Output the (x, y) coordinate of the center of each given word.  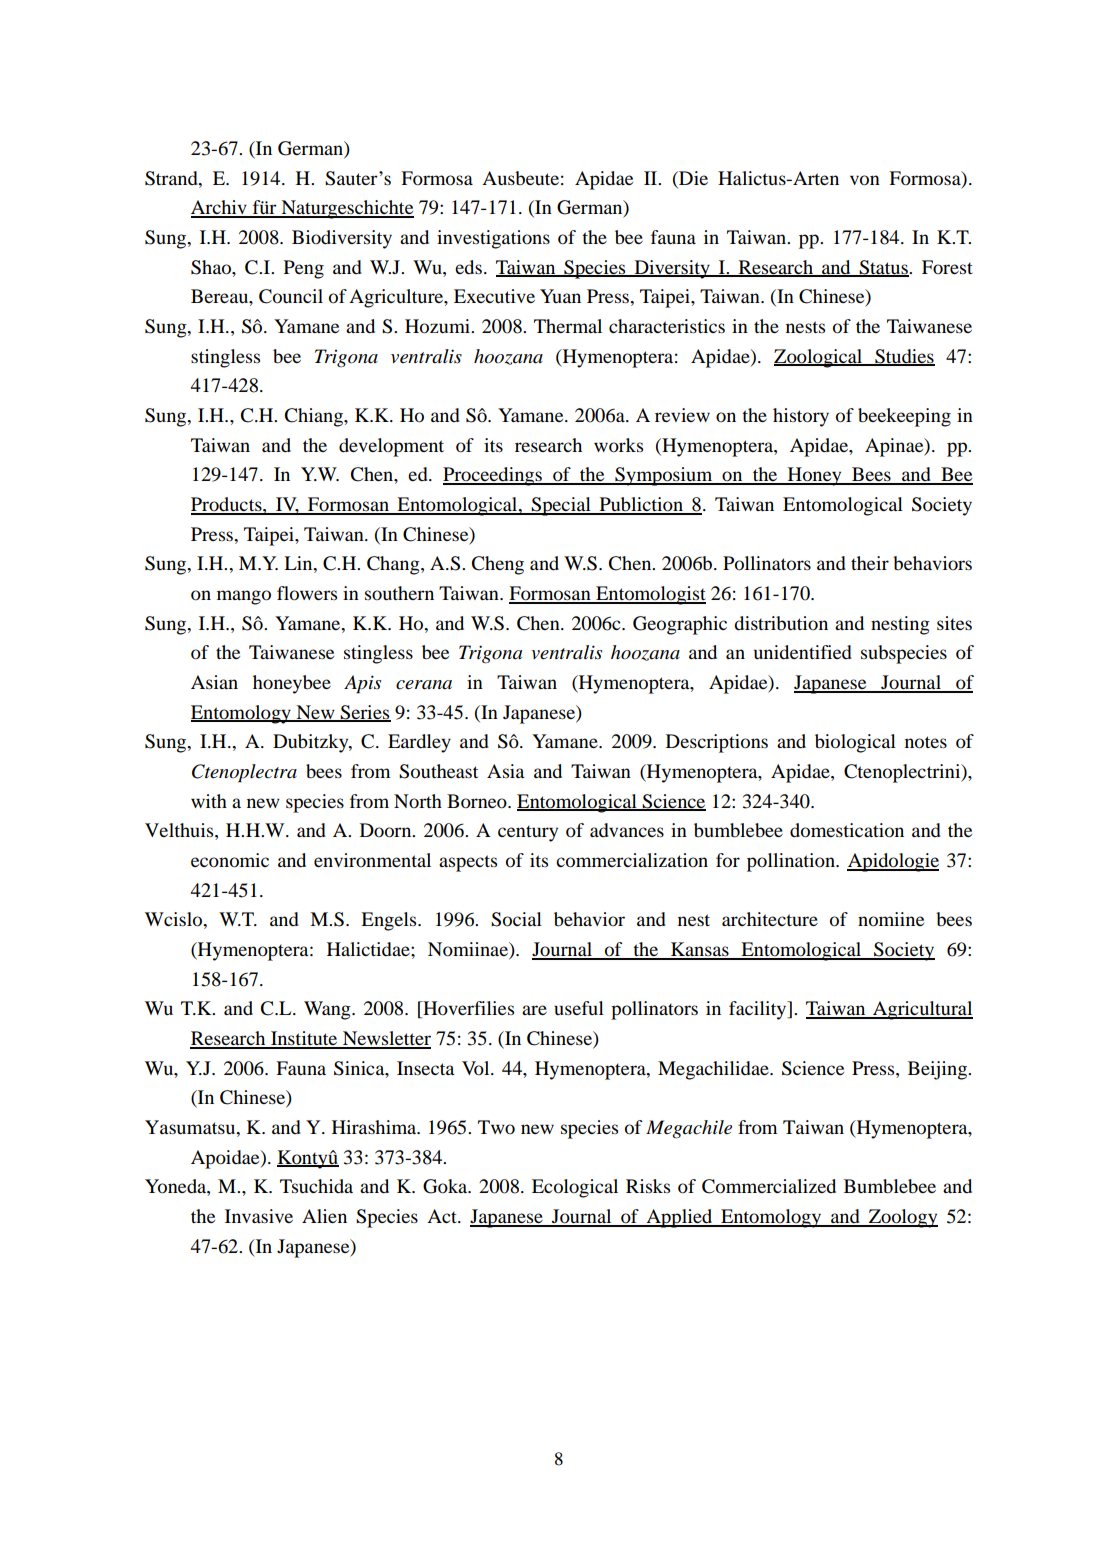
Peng (304, 269)
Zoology (902, 1218)
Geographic (680, 625)
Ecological (575, 1188)
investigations (493, 239)
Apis (362, 684)
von (865, 180)
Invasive (259, 1216)
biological (855, 743)
